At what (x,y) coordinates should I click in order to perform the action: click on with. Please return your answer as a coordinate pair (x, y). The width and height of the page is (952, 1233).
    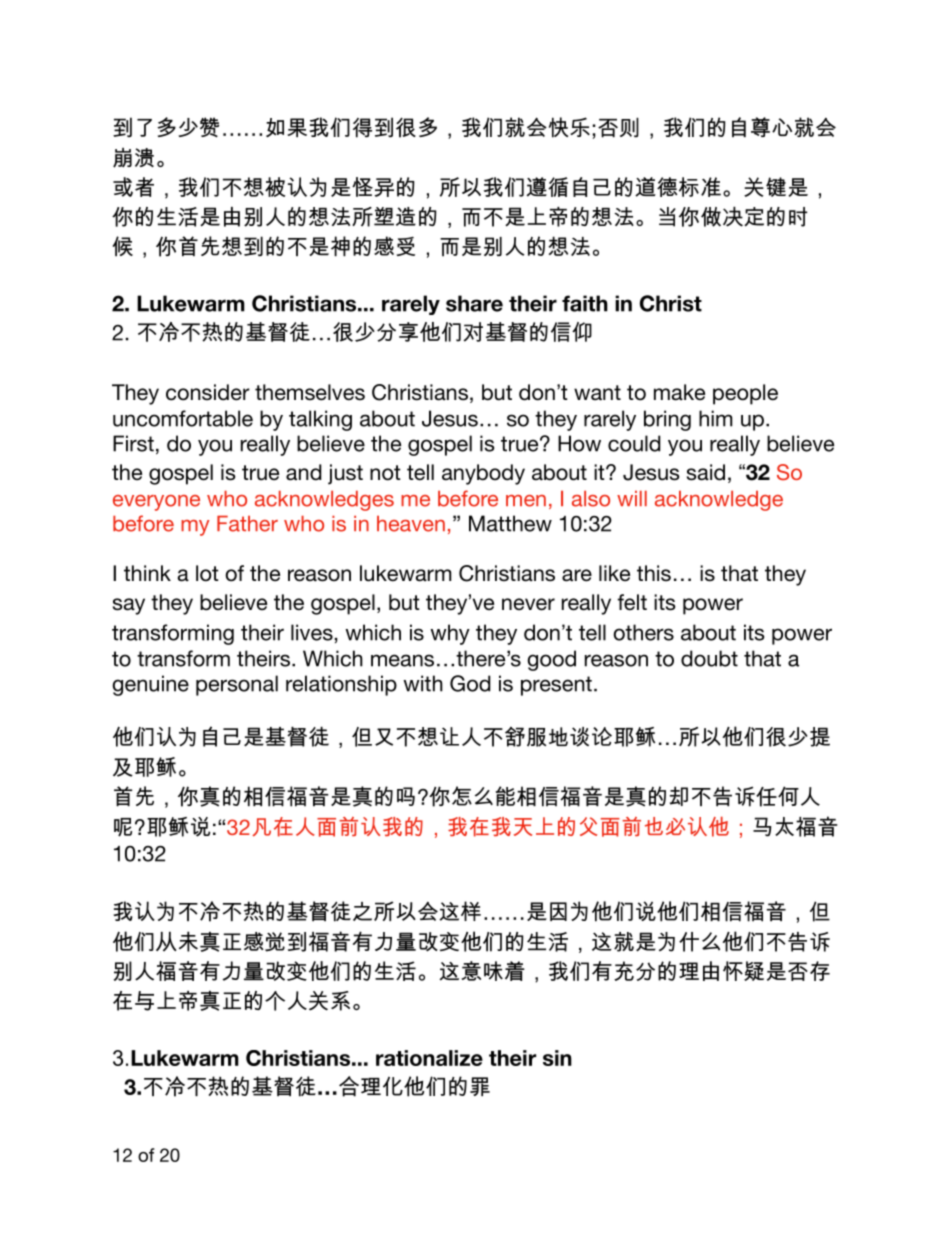
    Looking at the image, I should click on (423, 683).
